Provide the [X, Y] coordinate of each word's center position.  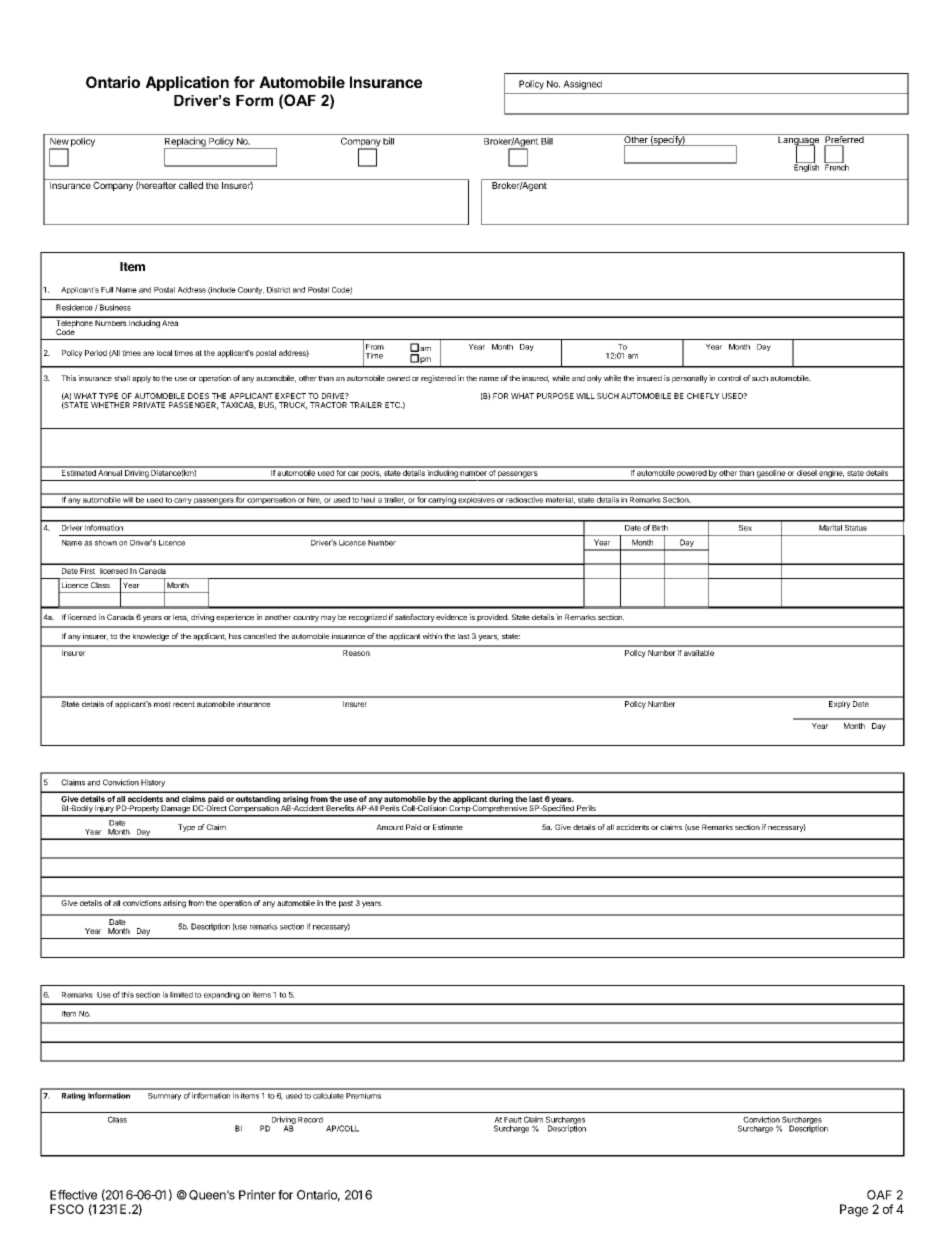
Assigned [582, 85]
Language [798, 141]
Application [187, 83]
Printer [257, 1195]
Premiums [363, 1096]
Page [854, 1210]
